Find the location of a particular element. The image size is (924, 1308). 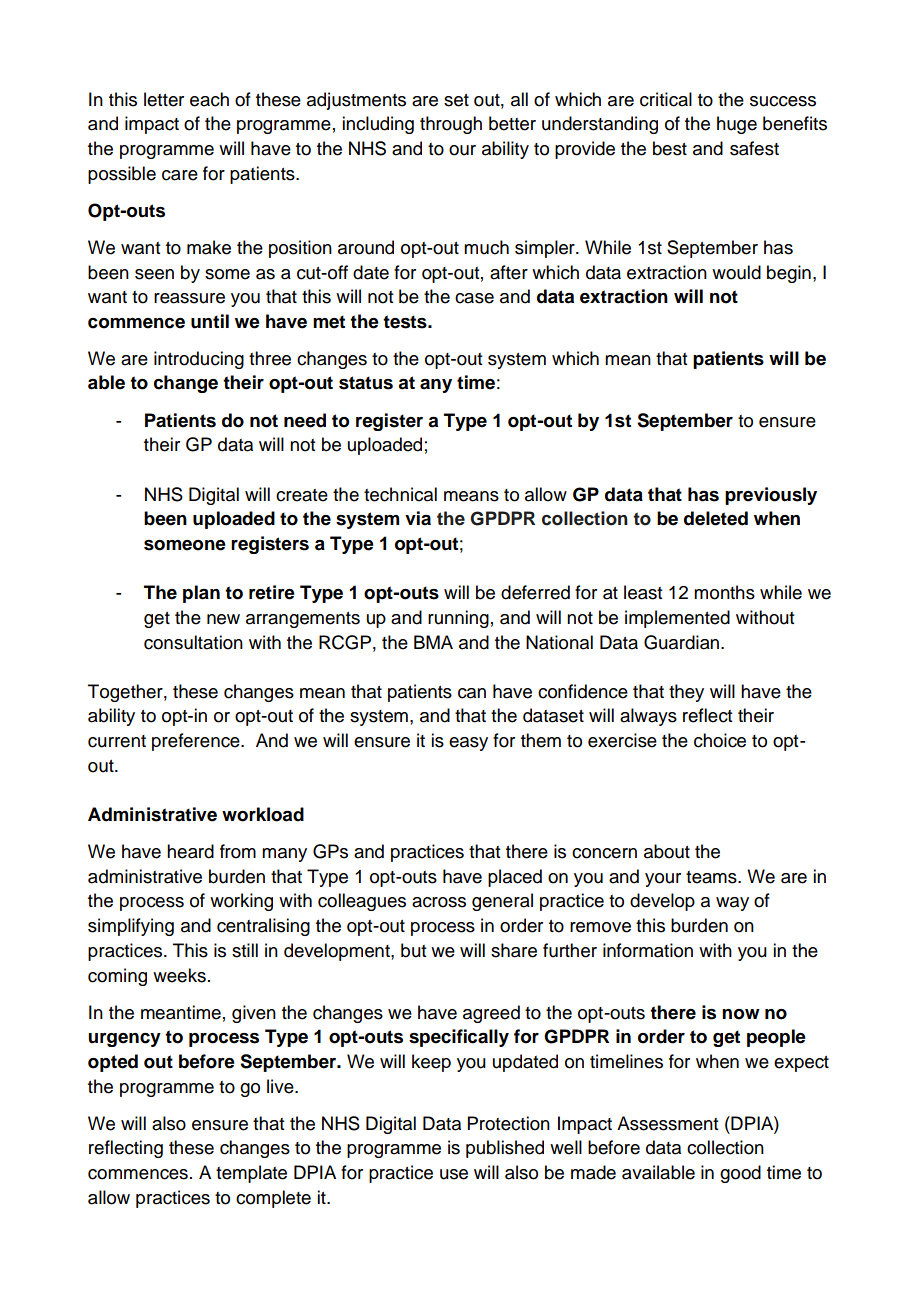

via is located at coordinates (418, 518).
